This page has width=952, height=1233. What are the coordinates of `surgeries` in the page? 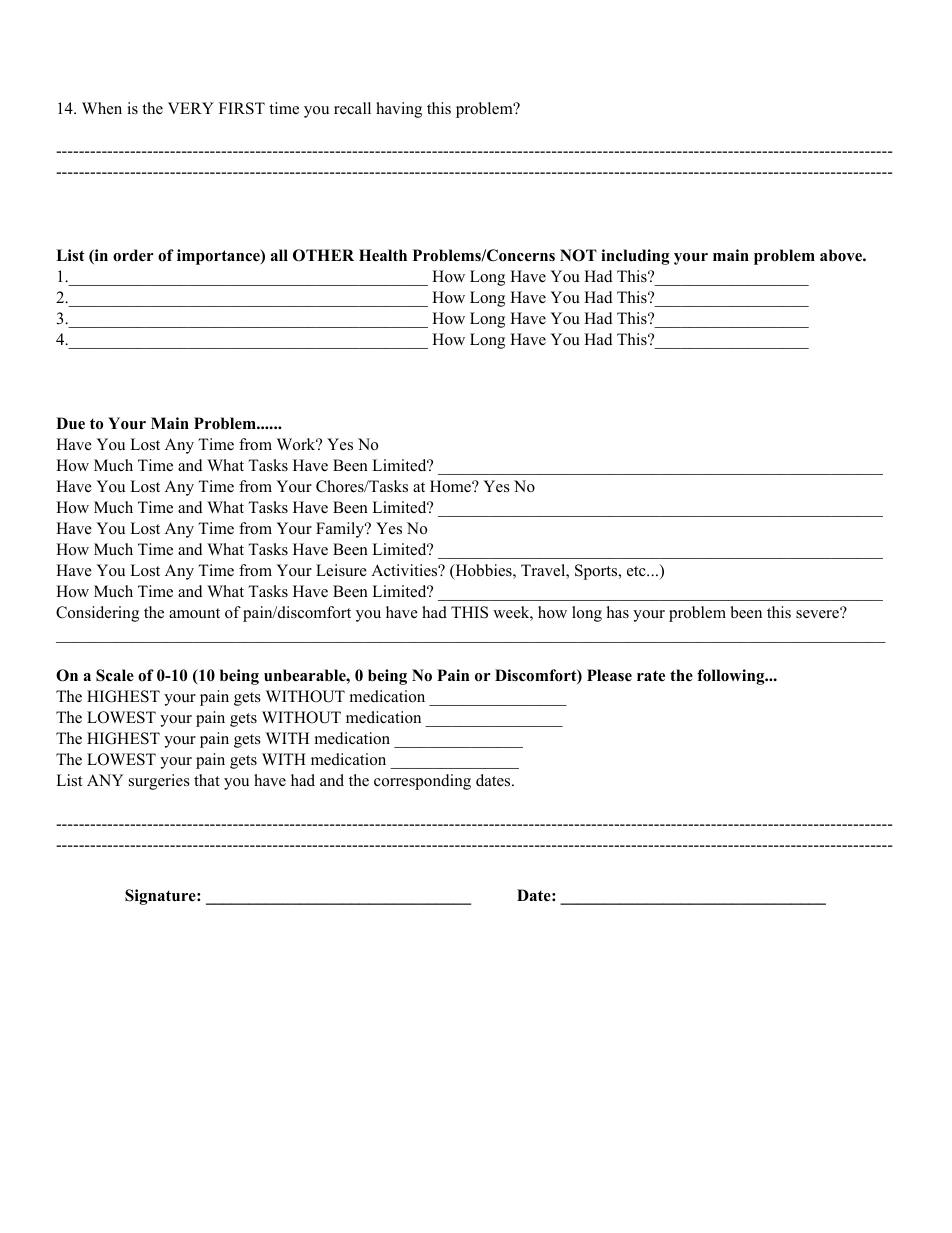 It's located at (159, 782).
